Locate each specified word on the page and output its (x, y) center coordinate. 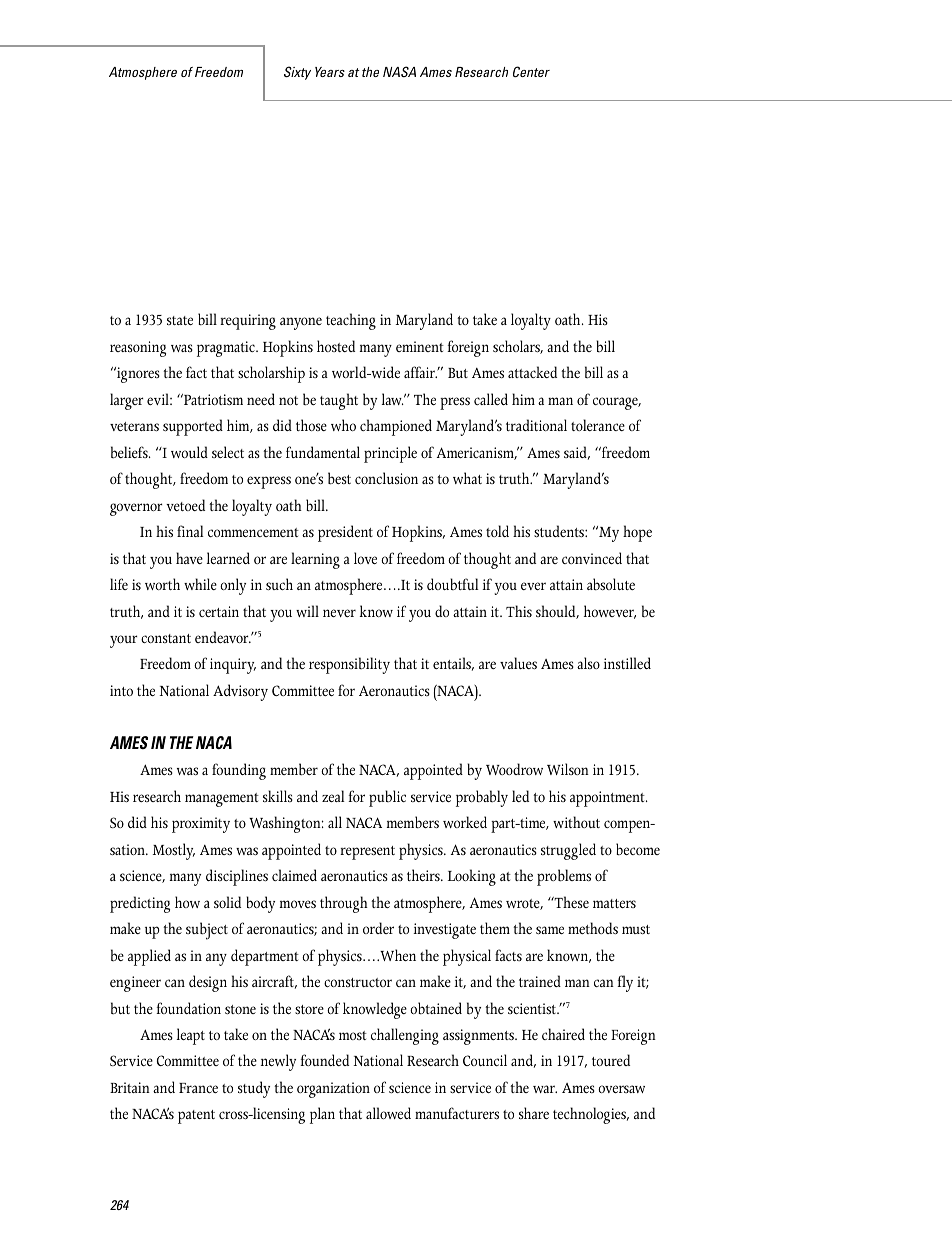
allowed (388, 1113)
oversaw (621, 1089)
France (198, 1088)
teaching (351, 321)
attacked (532, 372)
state (180, 320)
